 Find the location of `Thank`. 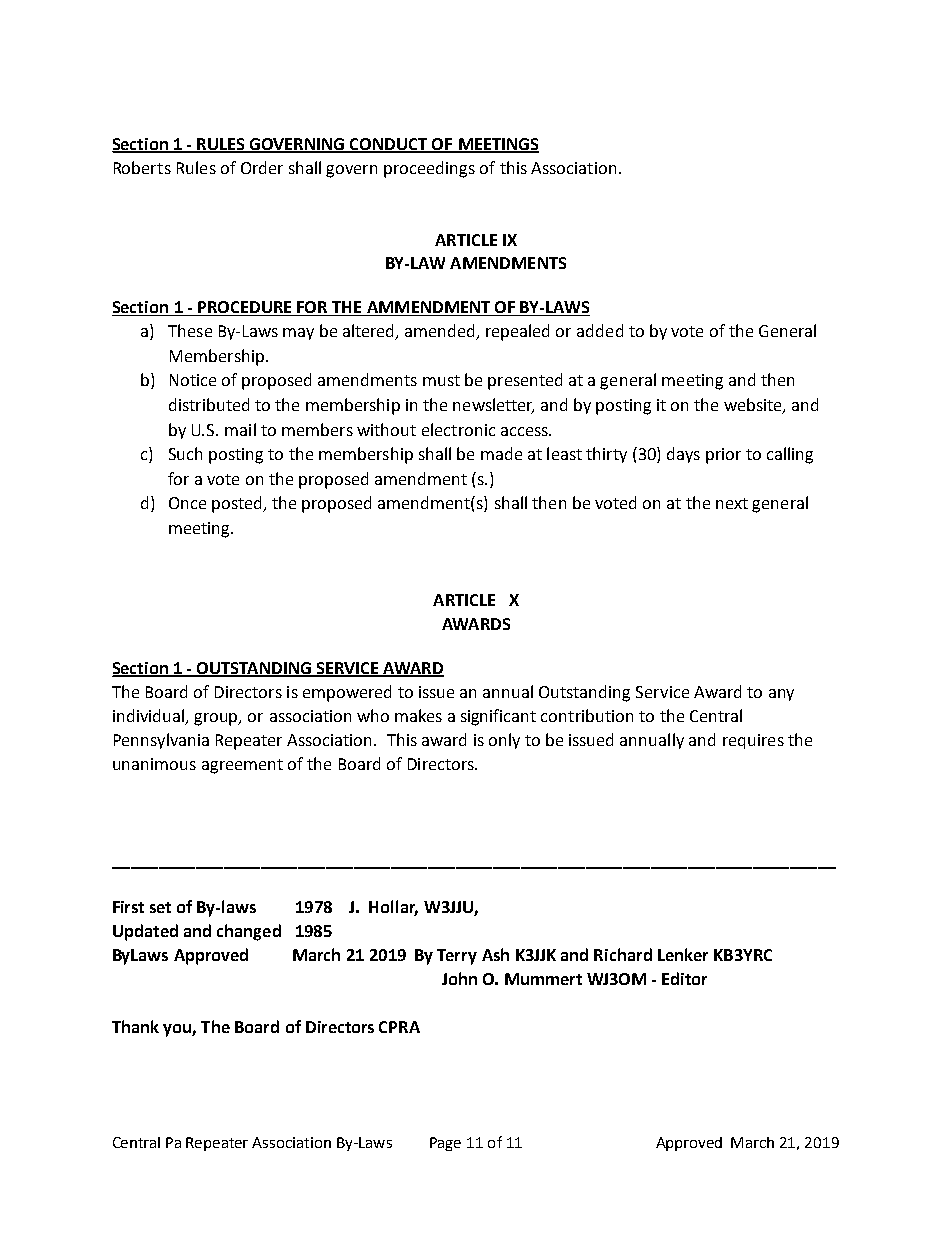

Thank is located at coordinates (135, 1026).
